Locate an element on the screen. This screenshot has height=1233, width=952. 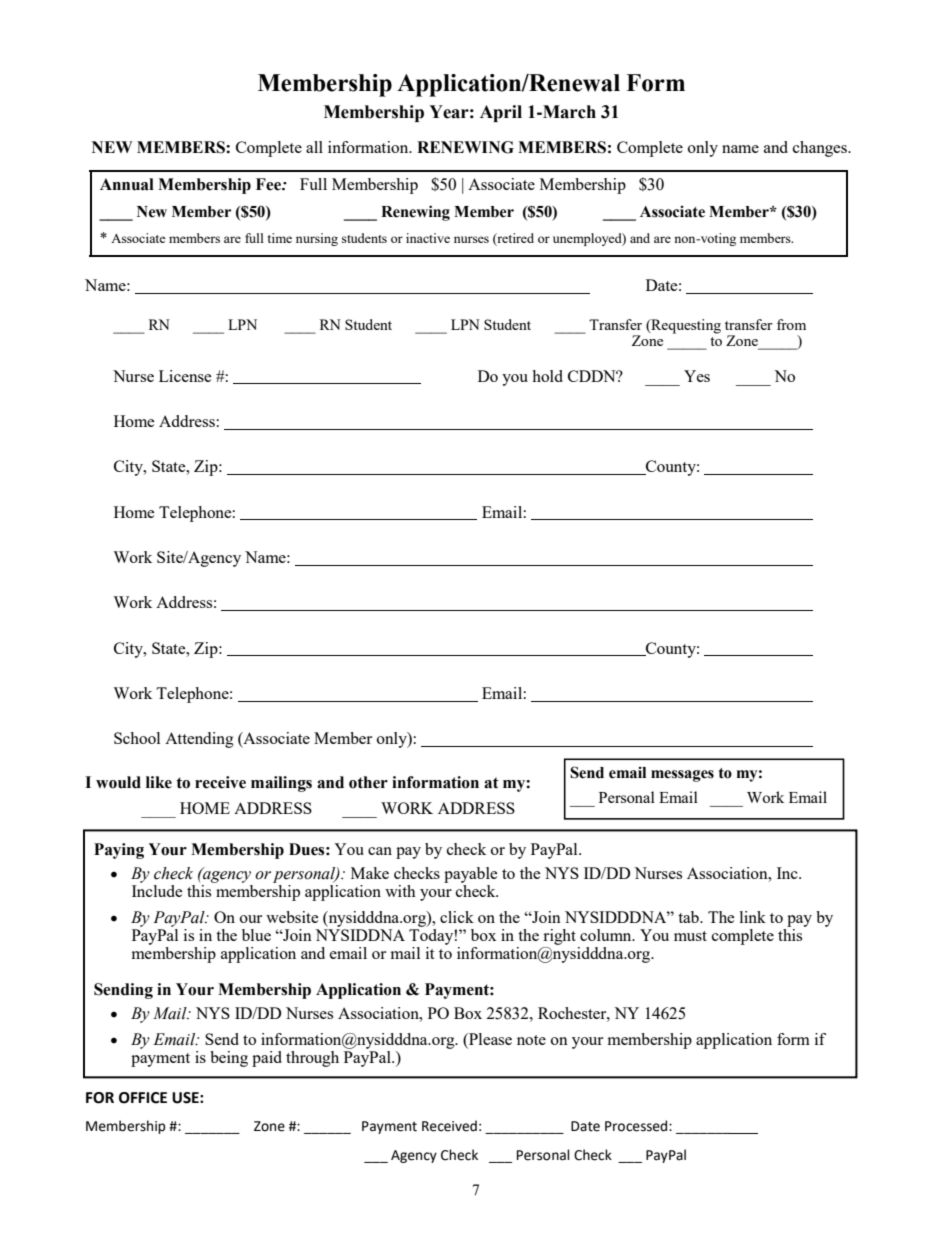
tab is located at coordinates (689, 917).
